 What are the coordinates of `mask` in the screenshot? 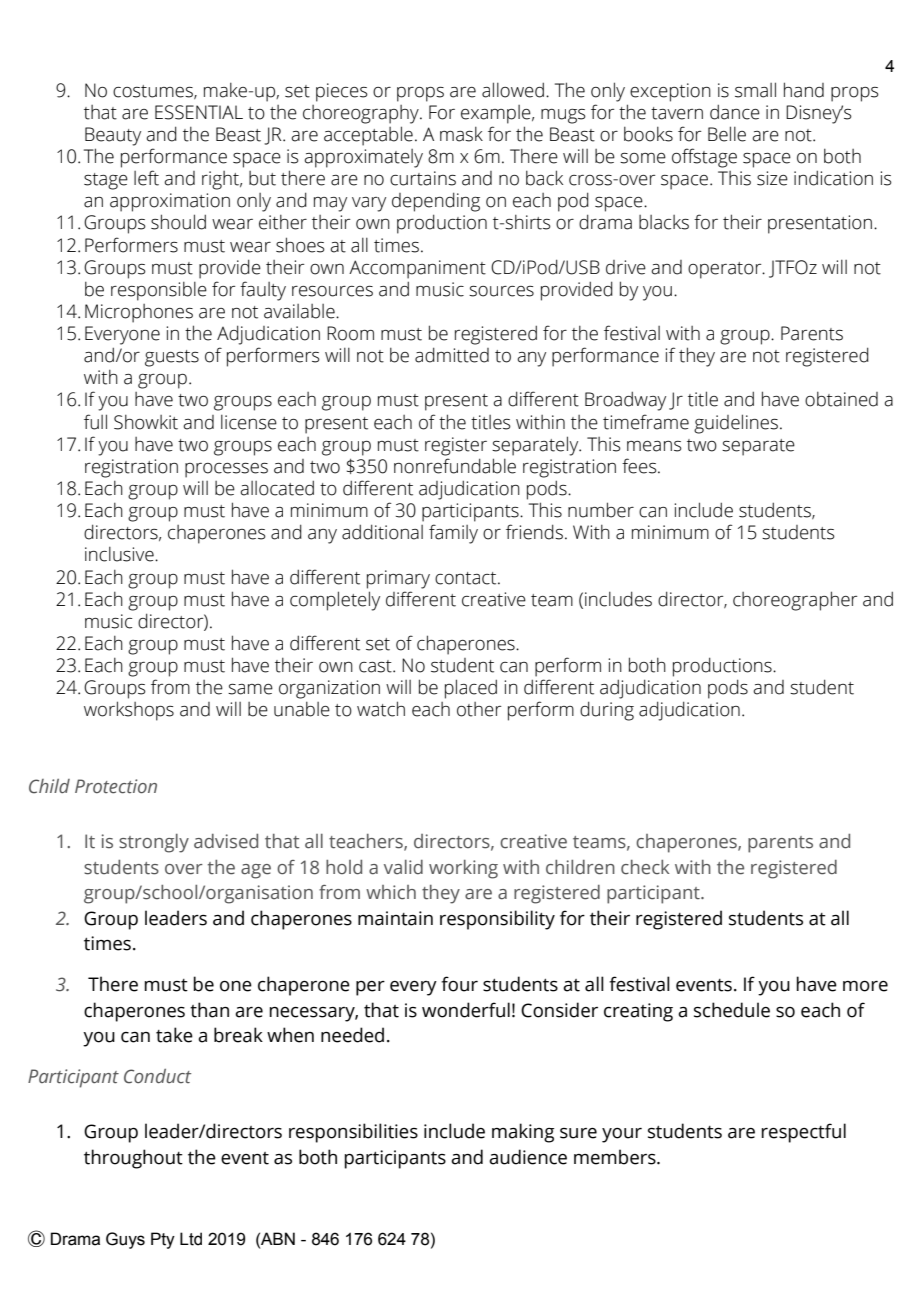 It's located at (461, 134).
